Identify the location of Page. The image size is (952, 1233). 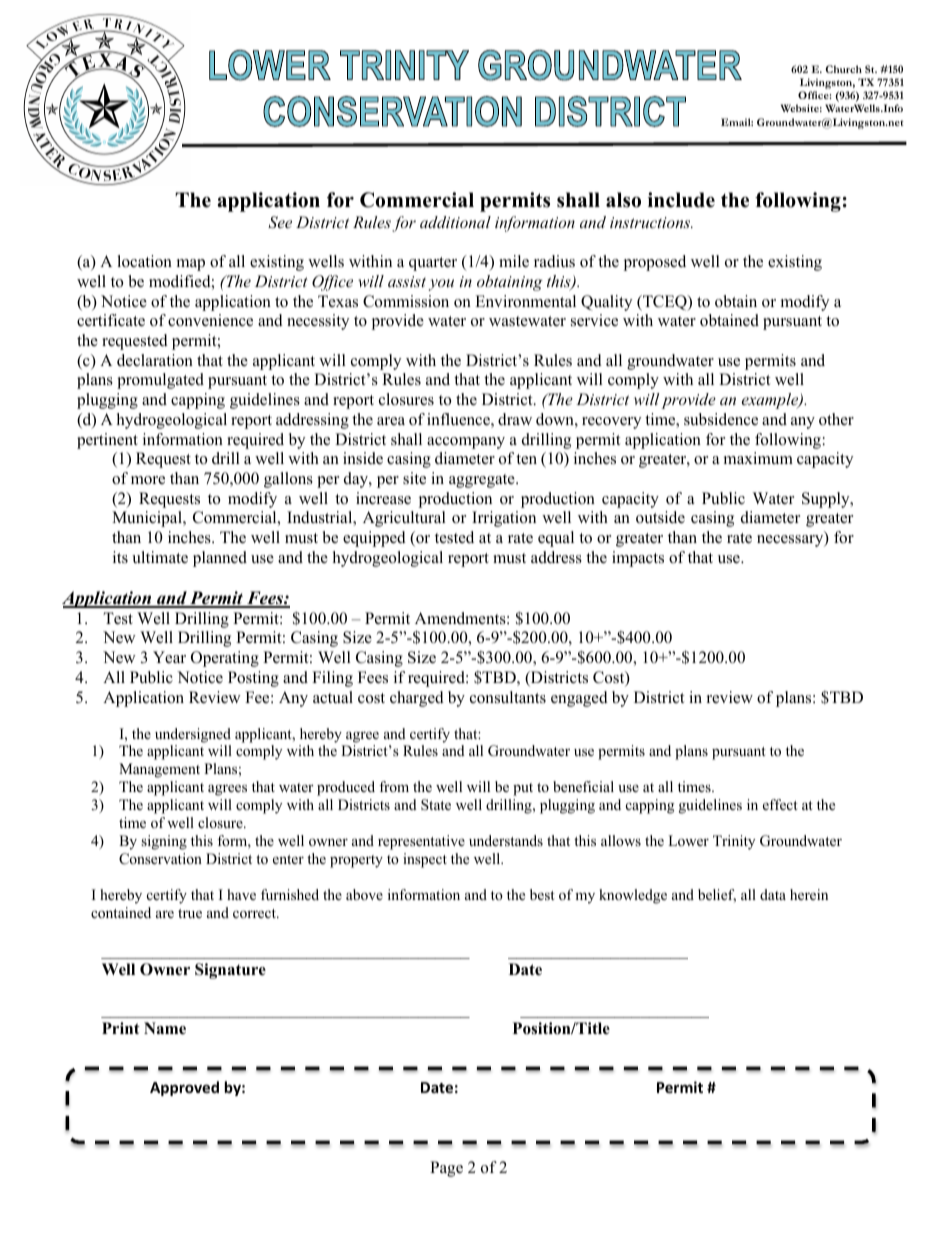
(446, 1169).
